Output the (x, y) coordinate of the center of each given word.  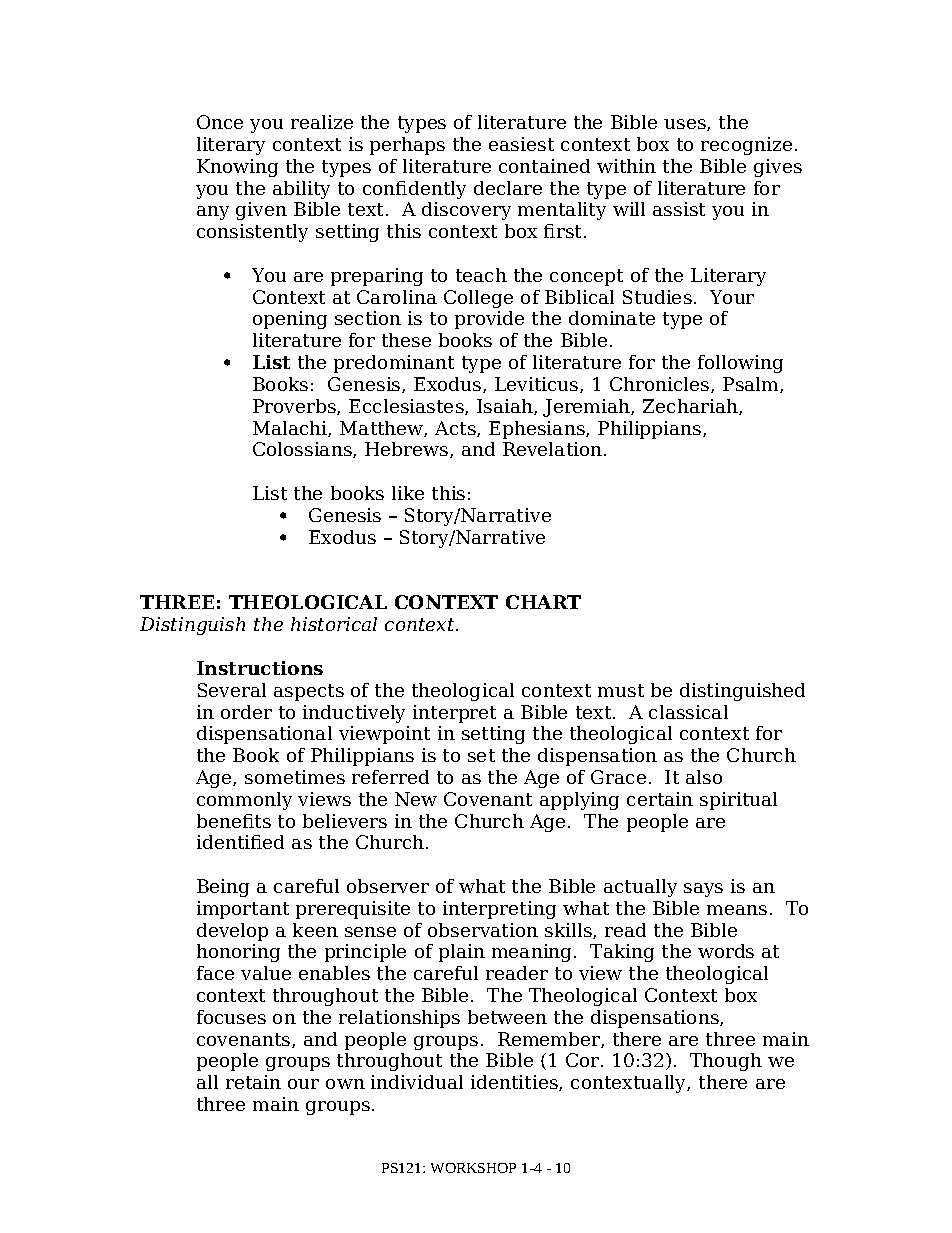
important (243, 910)
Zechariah (691, 407)
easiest (521, 144)
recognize (746, 146)
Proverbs (295, 407)
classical (688, 712)
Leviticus (538, 385)
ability (301, 190)
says (703, 890)
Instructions (260, 668)
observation (483, 930)
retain (253, 1082)
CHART (543, 602)
